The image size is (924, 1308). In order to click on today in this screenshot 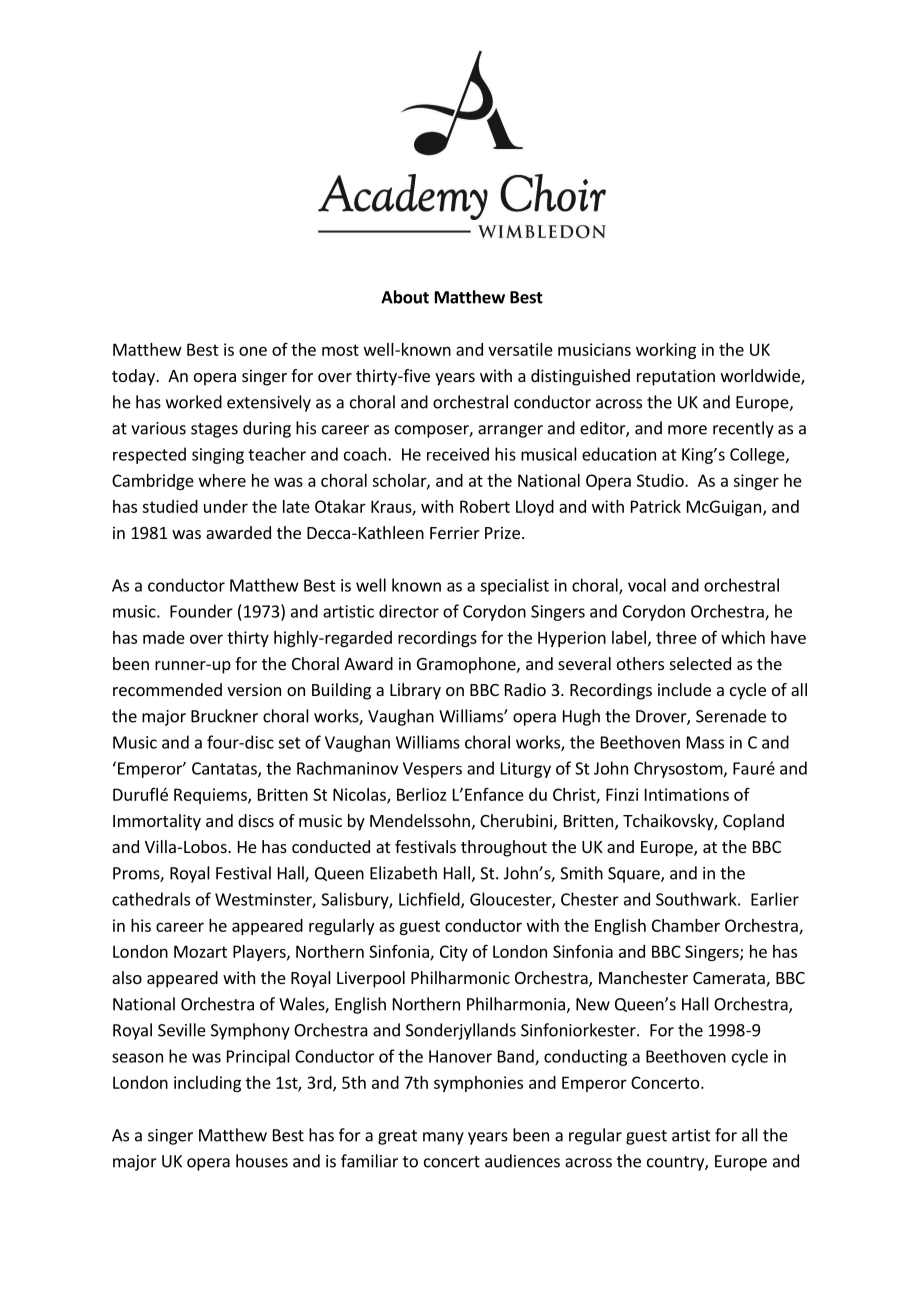, I will do `click(134, 377)`.
